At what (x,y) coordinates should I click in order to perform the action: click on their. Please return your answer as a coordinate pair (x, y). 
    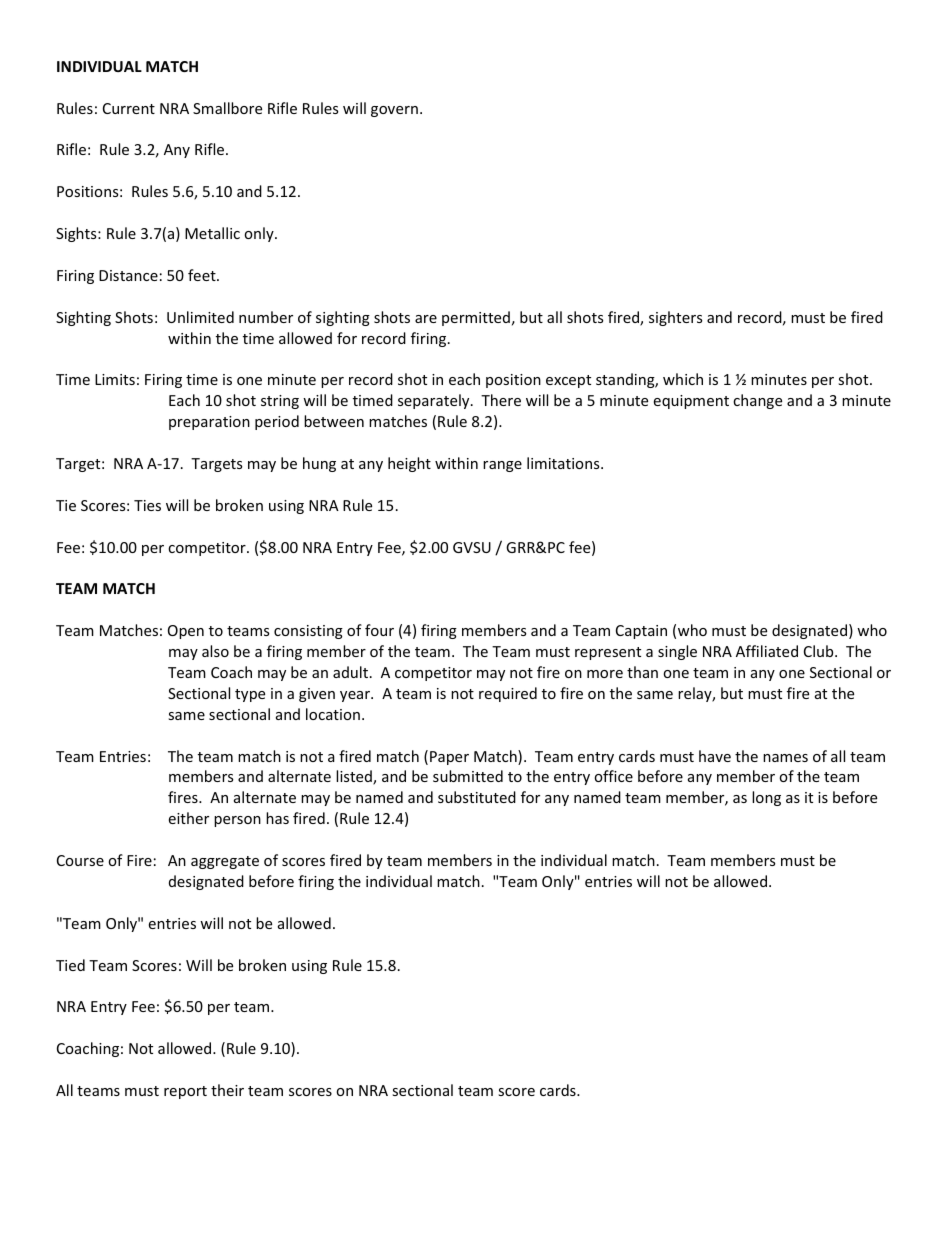
    Looking at the image, I should click on (227, 1090).
